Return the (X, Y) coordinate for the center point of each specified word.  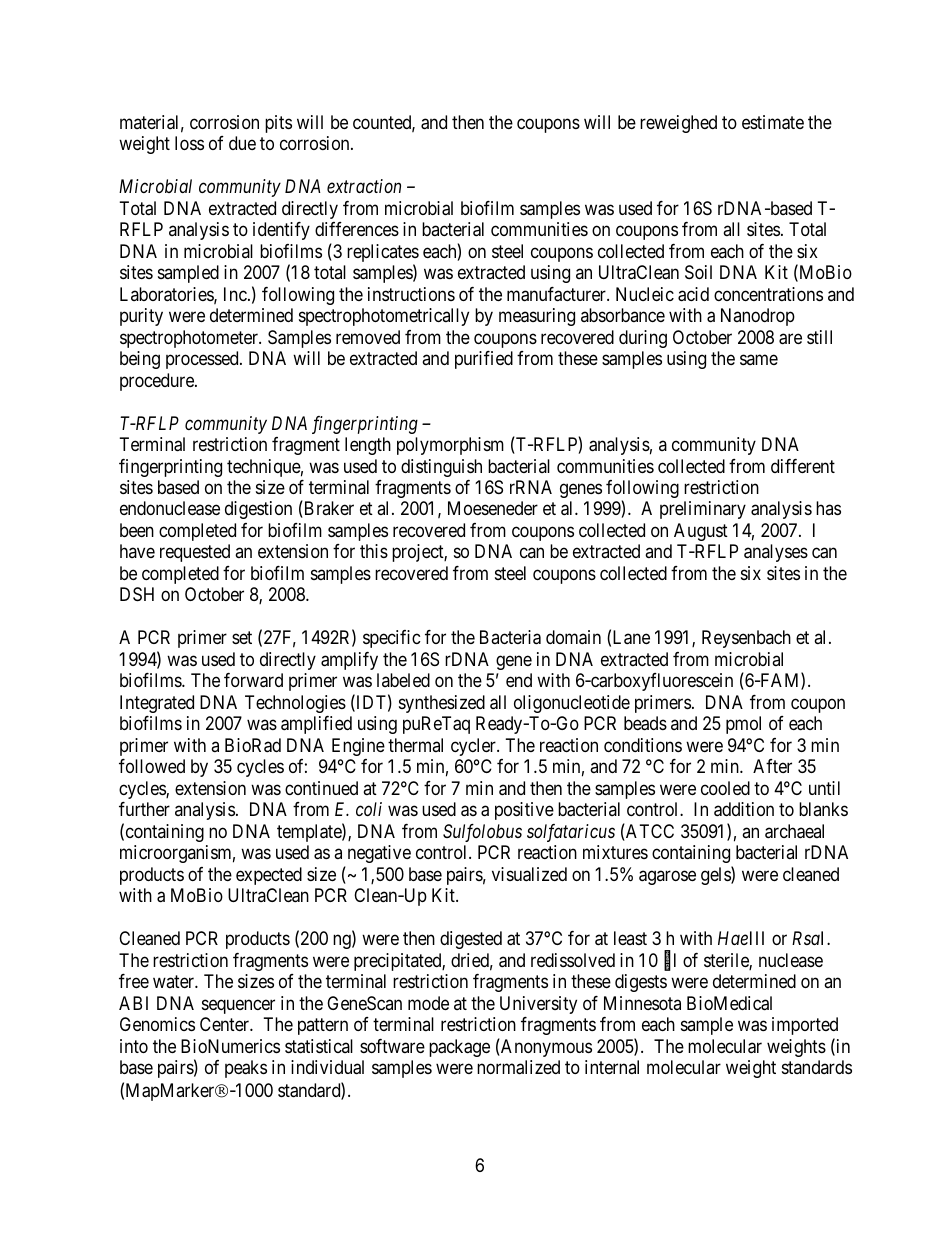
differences (357, 229)
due (242, 143)
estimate (773, 122)
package (459, 1048)
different (803, 466)
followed (152, 766)
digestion (258, 510)
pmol (743, 725)
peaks (246, 1069)
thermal (415, 745)
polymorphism (450, 446)
